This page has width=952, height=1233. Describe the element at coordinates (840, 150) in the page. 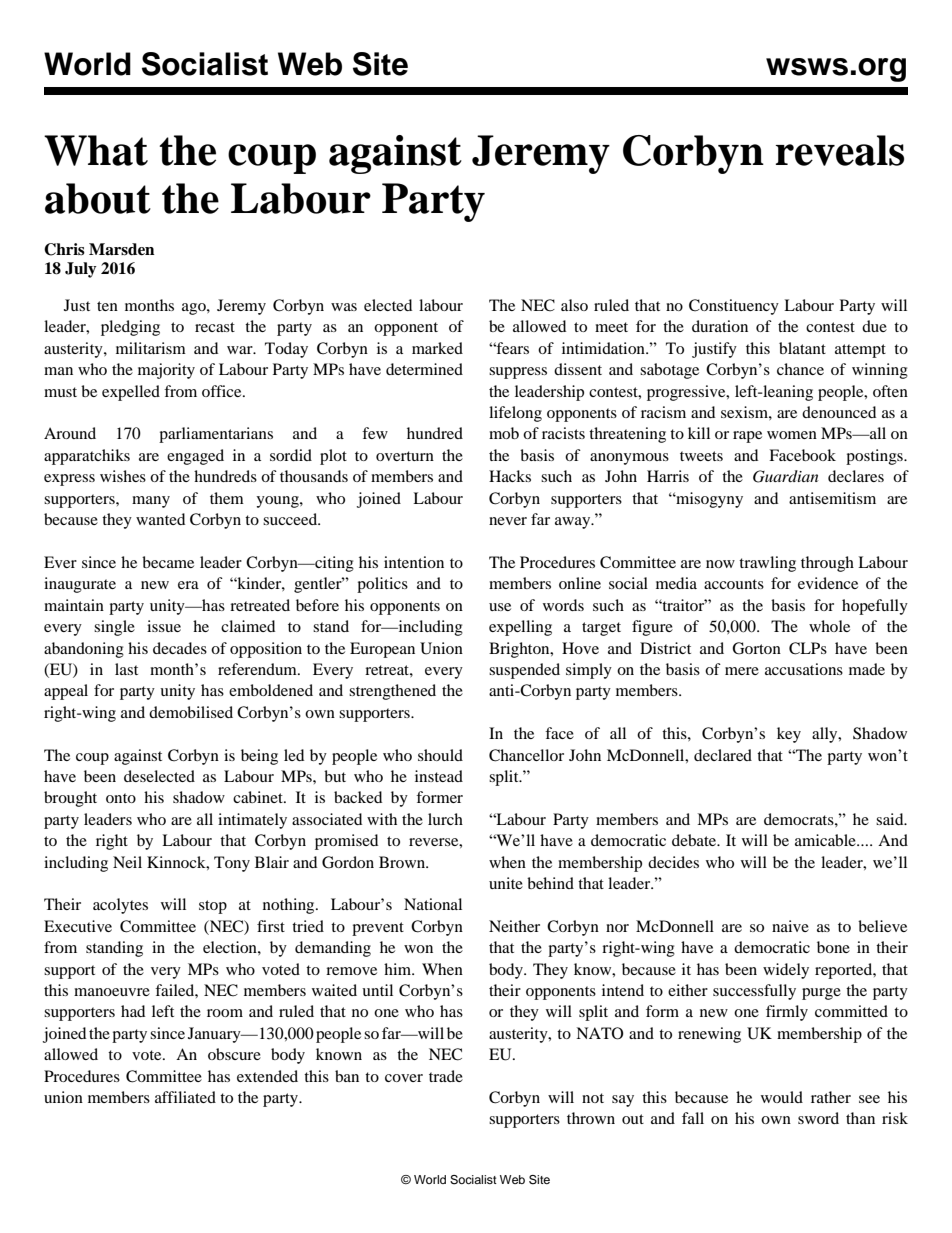

I see `reveals` at that location.
